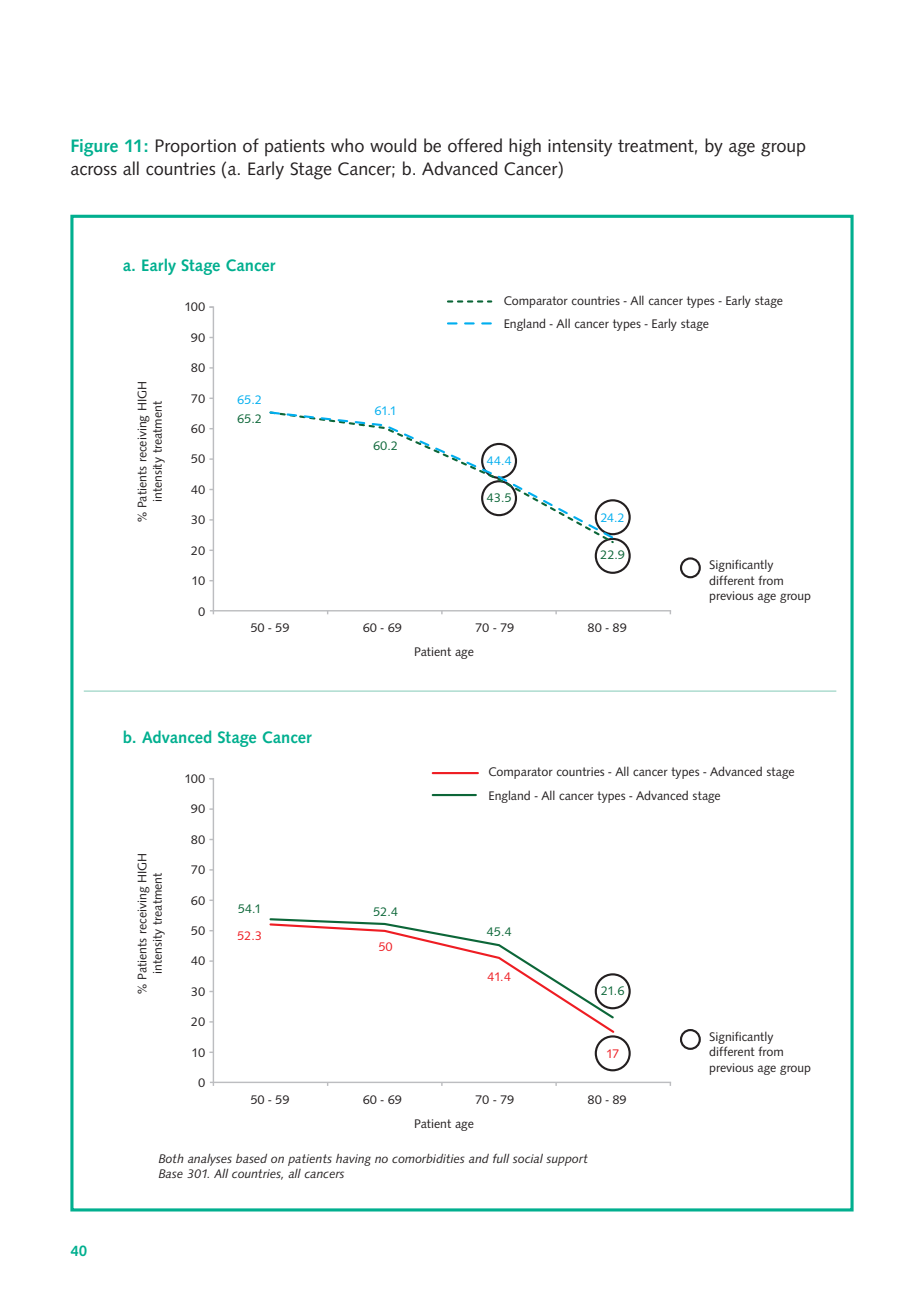  Describe the element at coordinates (94, 148) in the image. I see `Figure` at that location.
